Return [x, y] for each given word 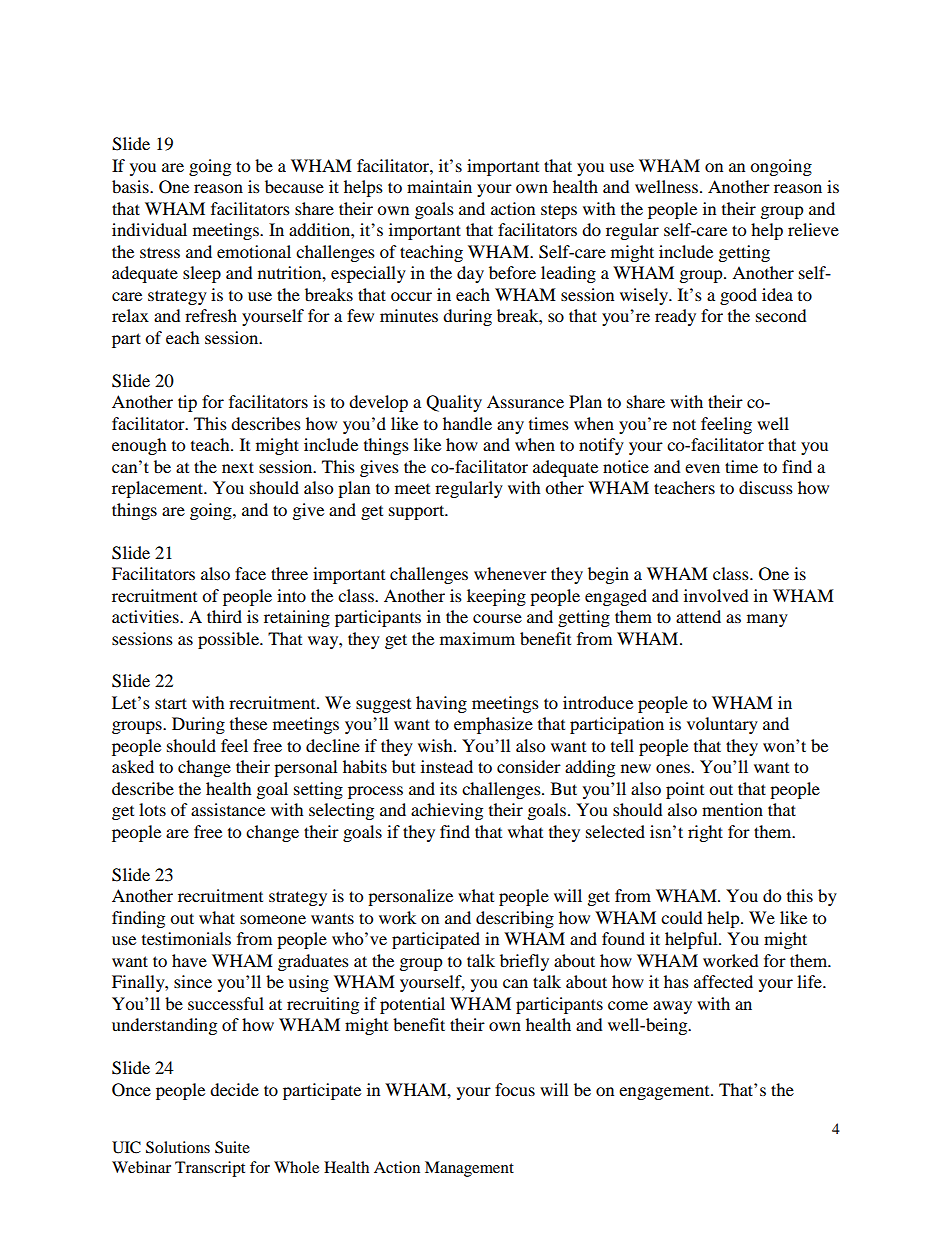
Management [469, 1169]
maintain [439, 186]
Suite [232, 1147]
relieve [813, 229]
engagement [665, 1093]
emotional [254, 251]
